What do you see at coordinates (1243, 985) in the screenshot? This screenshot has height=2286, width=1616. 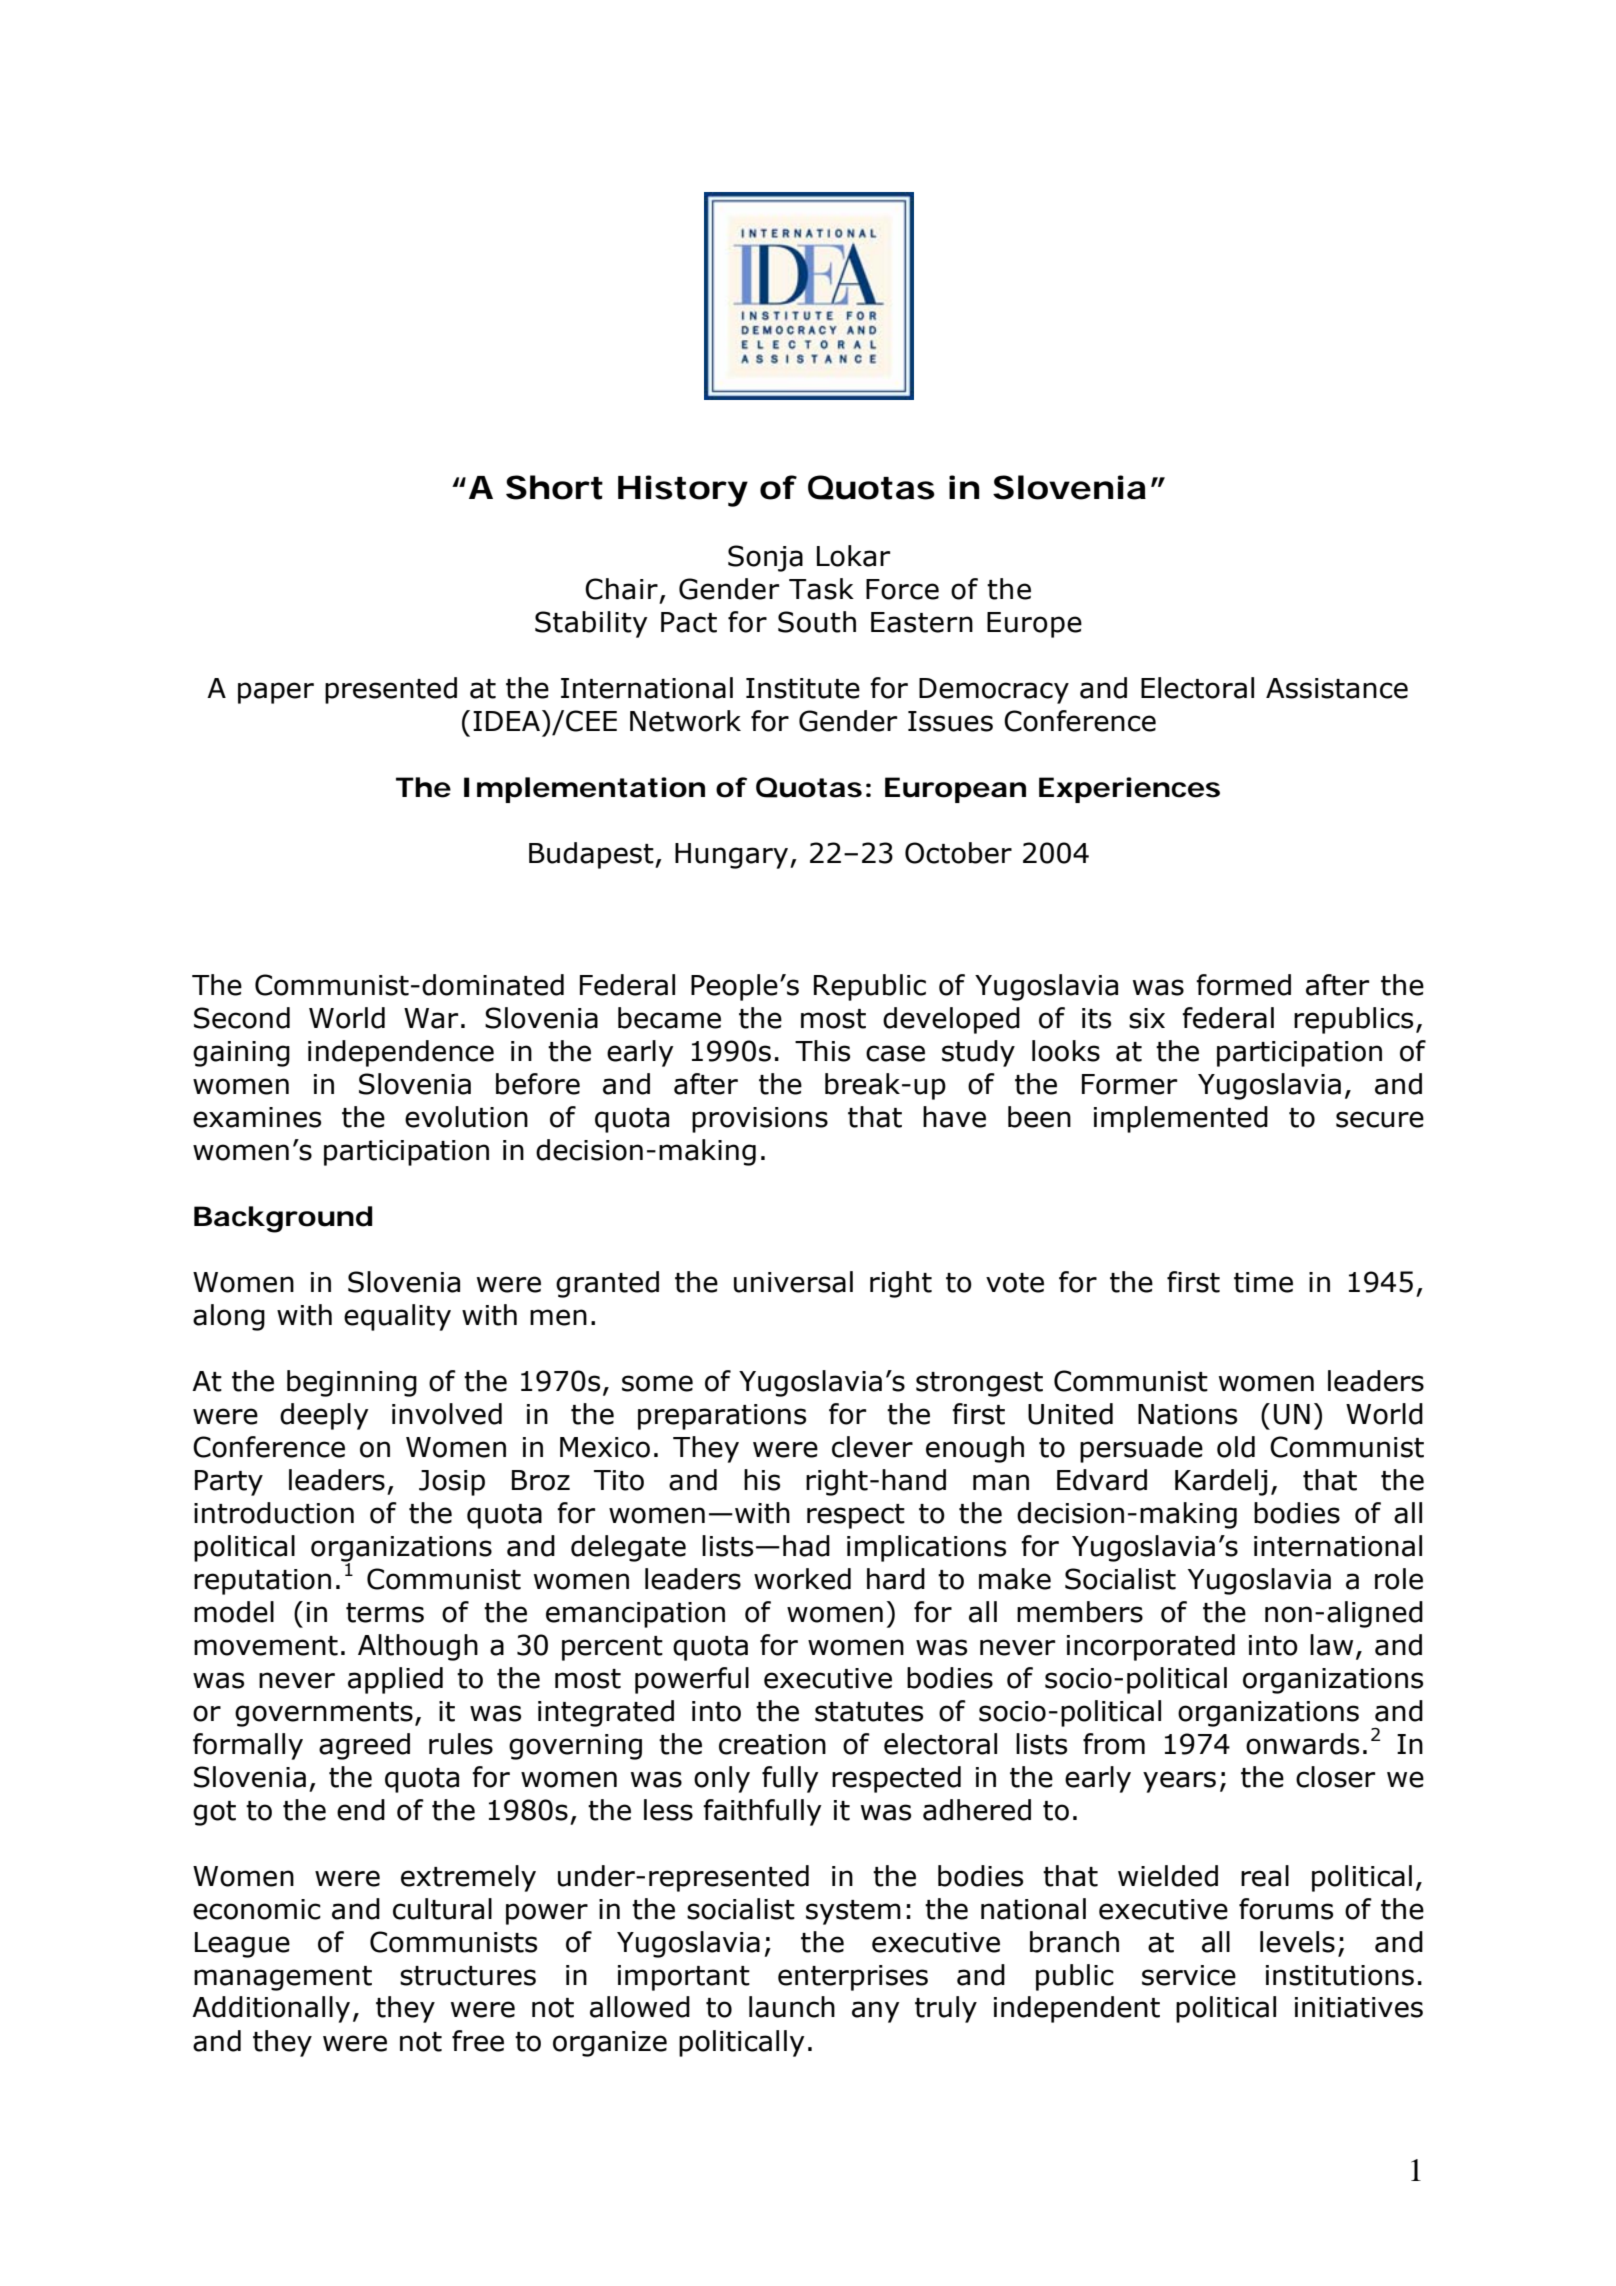 I see `formed` at bounding box center [1243, 985].
